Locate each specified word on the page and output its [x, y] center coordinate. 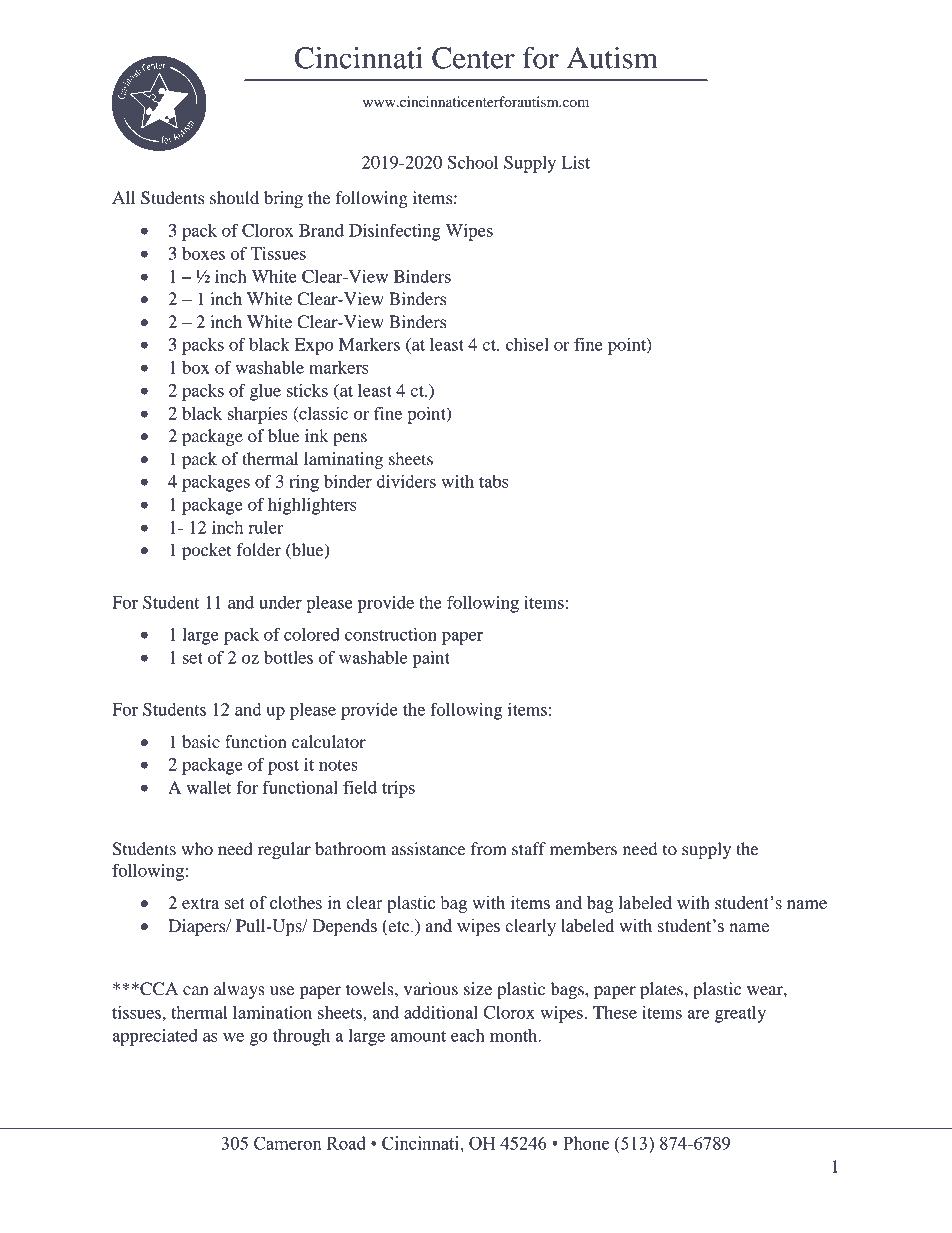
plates [661, 990]
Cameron [288, 1143]
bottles [288, 657]
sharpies [257, 415]
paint [431, 659]
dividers [406, 481]
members [583, 848]
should [234, 197]
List [575, 162]
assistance [429, 848]
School [472, 162]
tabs [493, 481]
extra [200, 904]
